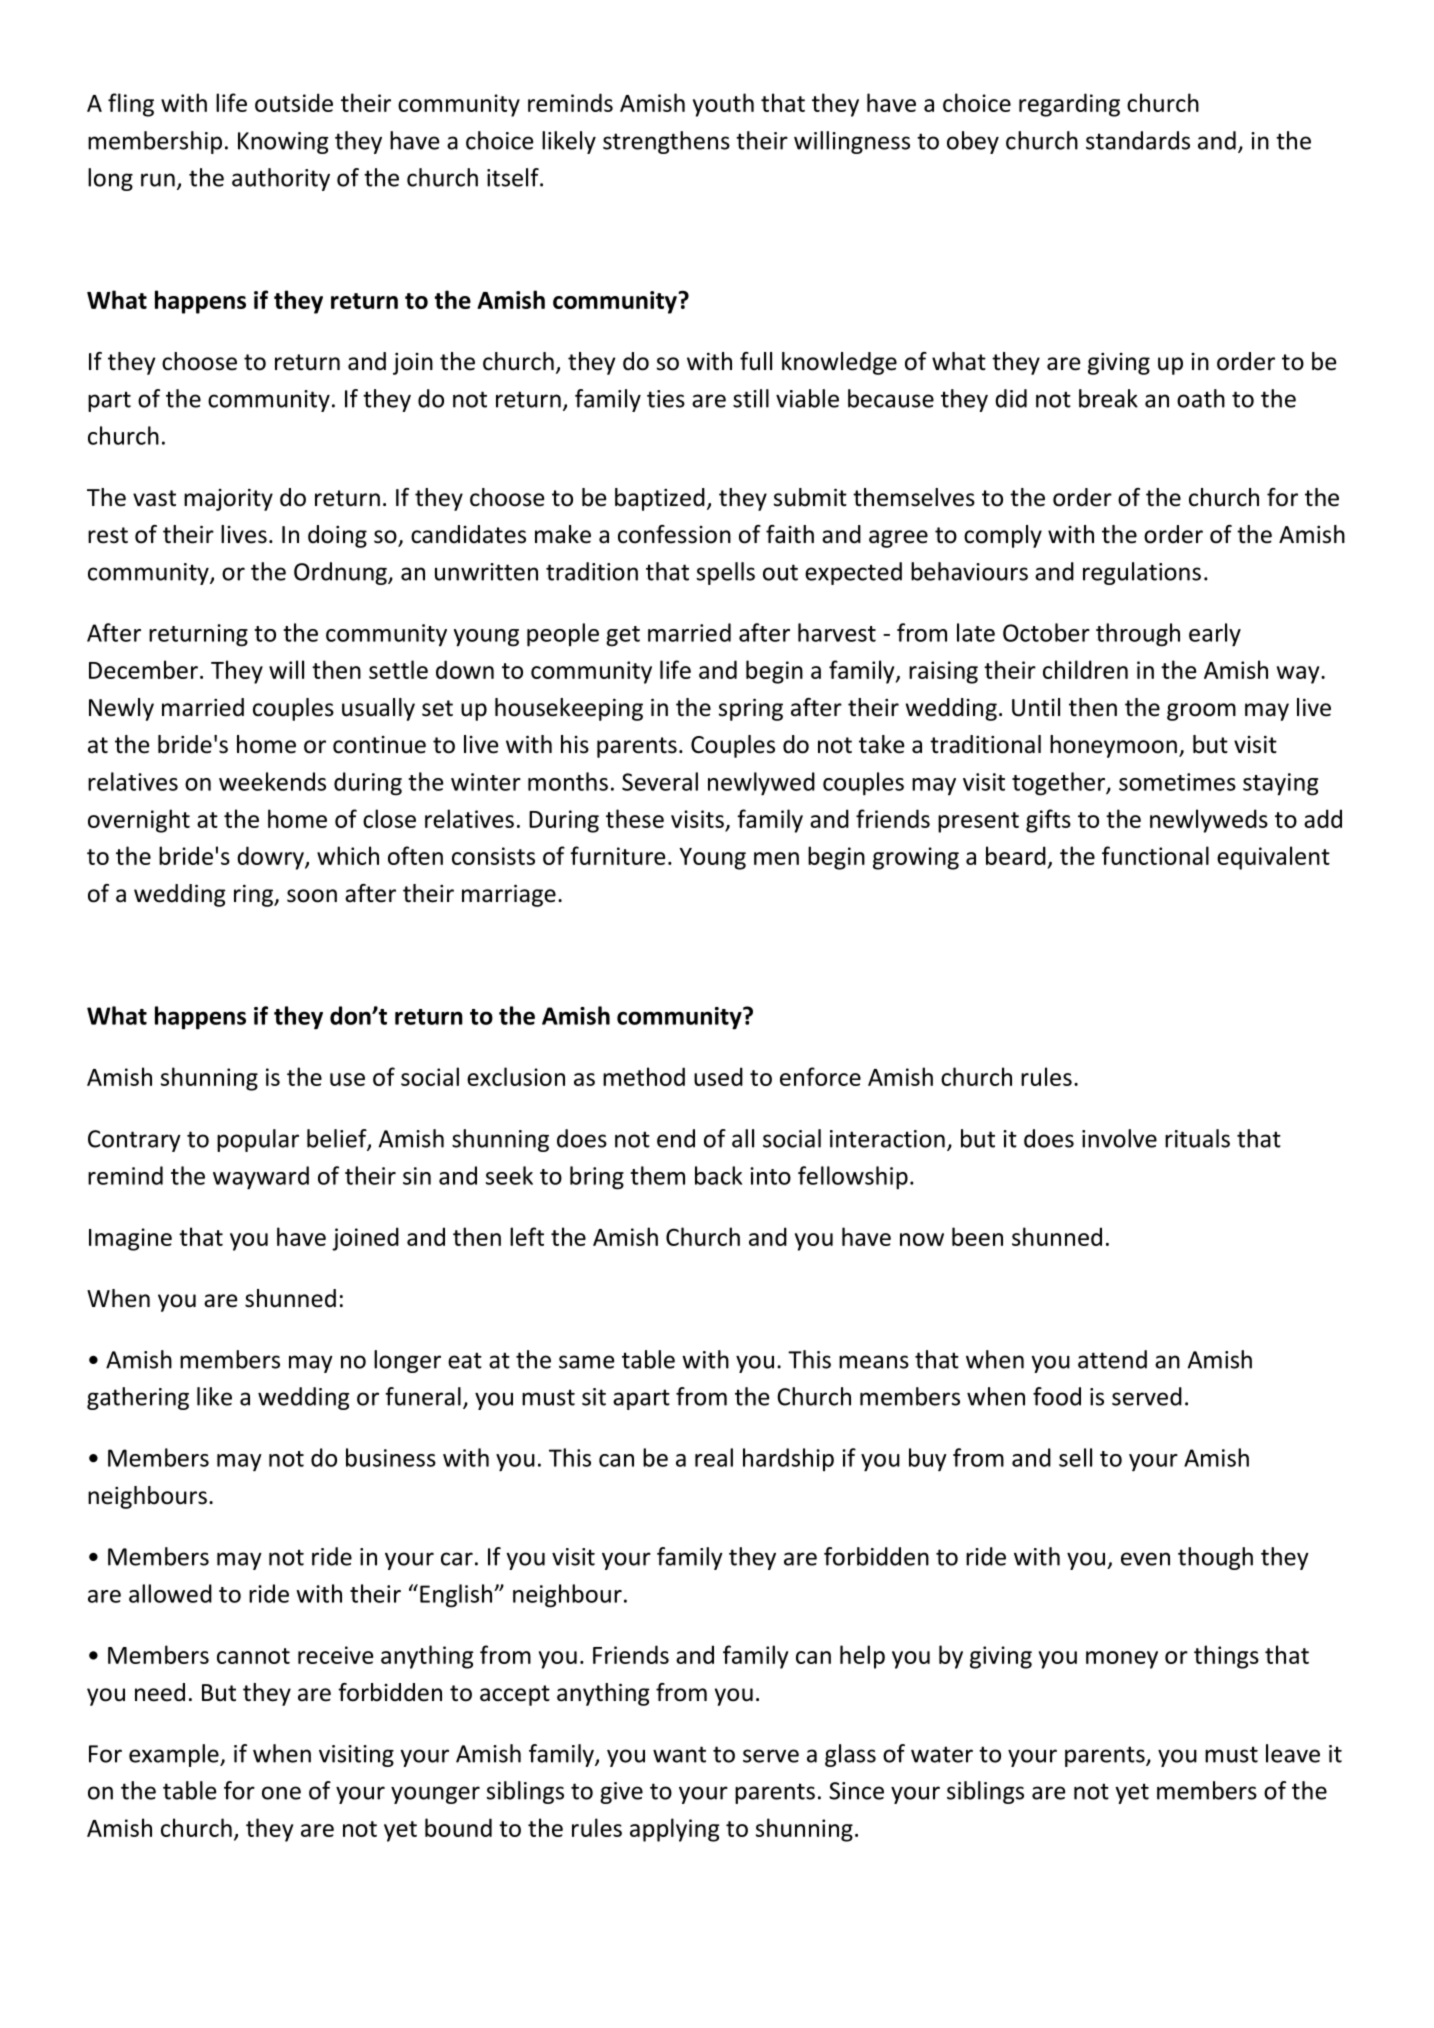 Image resolution: width=1434 pixels, height=2028 pixels. What do you see at coordinates (723, 105) in the page?
I see `youth` at bounding box center [723, 105].
